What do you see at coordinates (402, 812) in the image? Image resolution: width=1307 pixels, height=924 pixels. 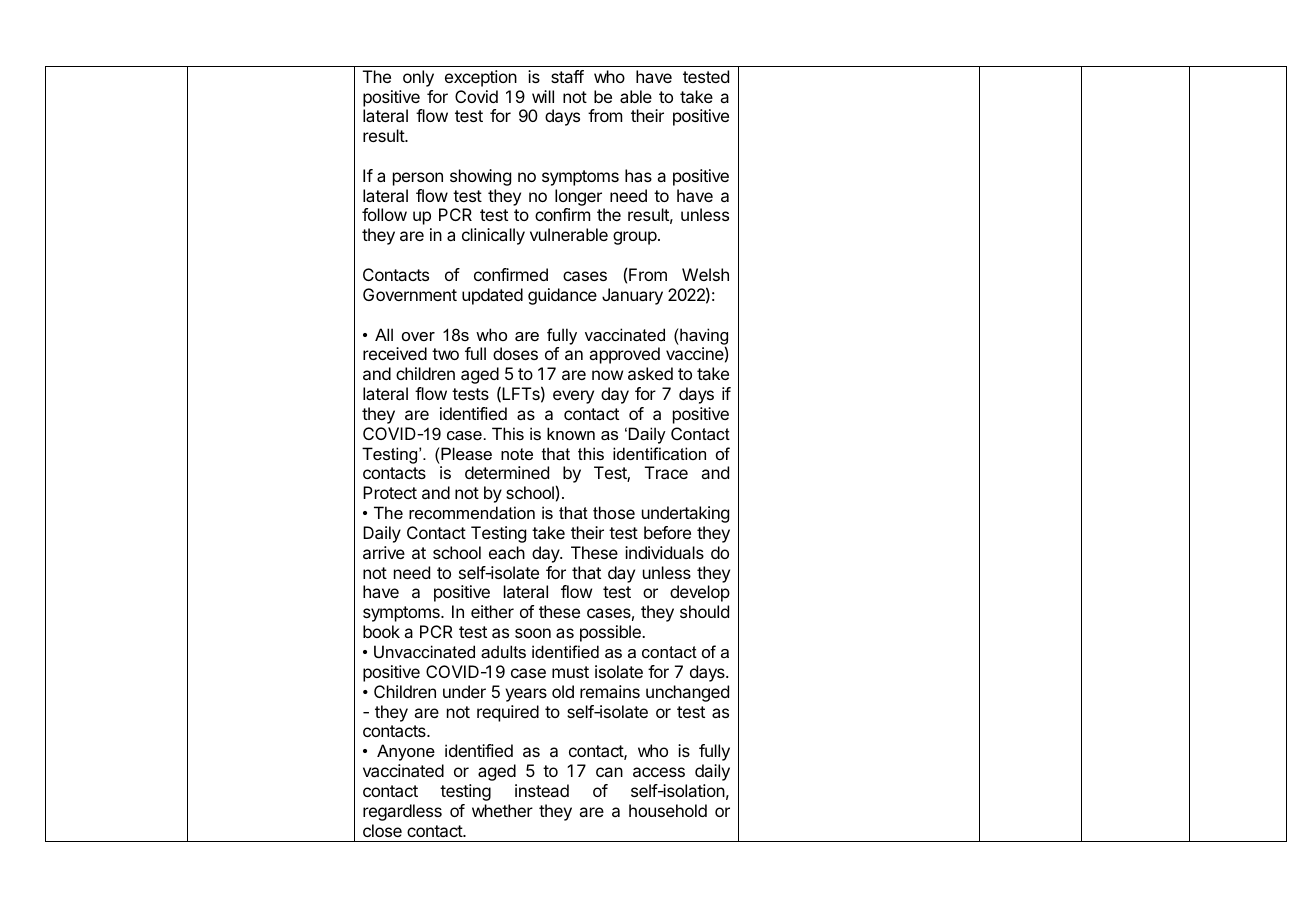 I see `regardless` at bounding box center [402, 812].
